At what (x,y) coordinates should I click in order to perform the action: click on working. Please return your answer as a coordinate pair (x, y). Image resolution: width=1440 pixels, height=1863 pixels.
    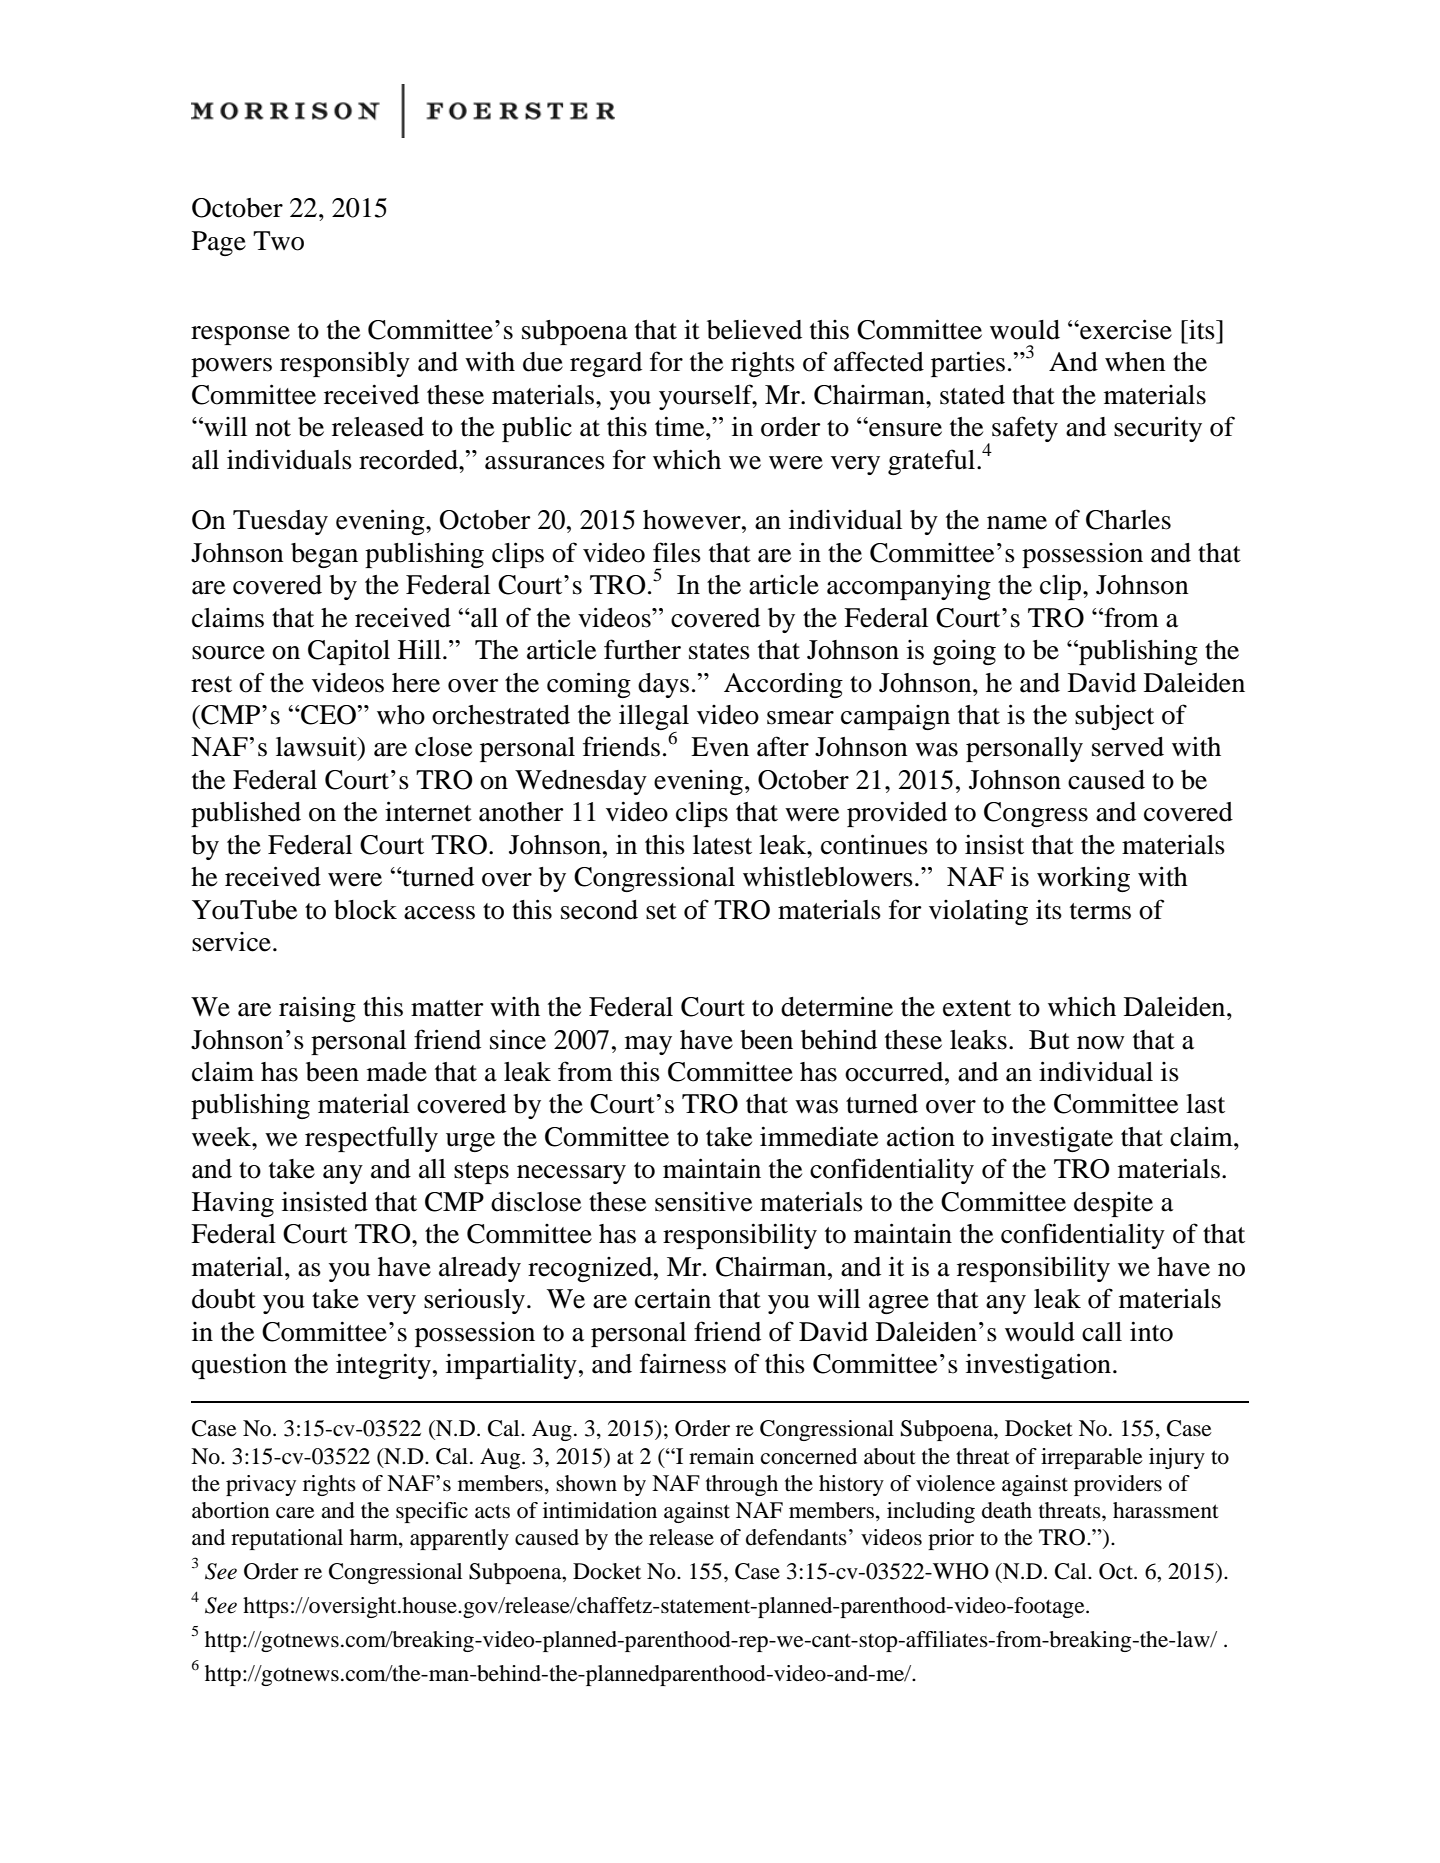
    Looking at the image, I should click on (1083, 879).
